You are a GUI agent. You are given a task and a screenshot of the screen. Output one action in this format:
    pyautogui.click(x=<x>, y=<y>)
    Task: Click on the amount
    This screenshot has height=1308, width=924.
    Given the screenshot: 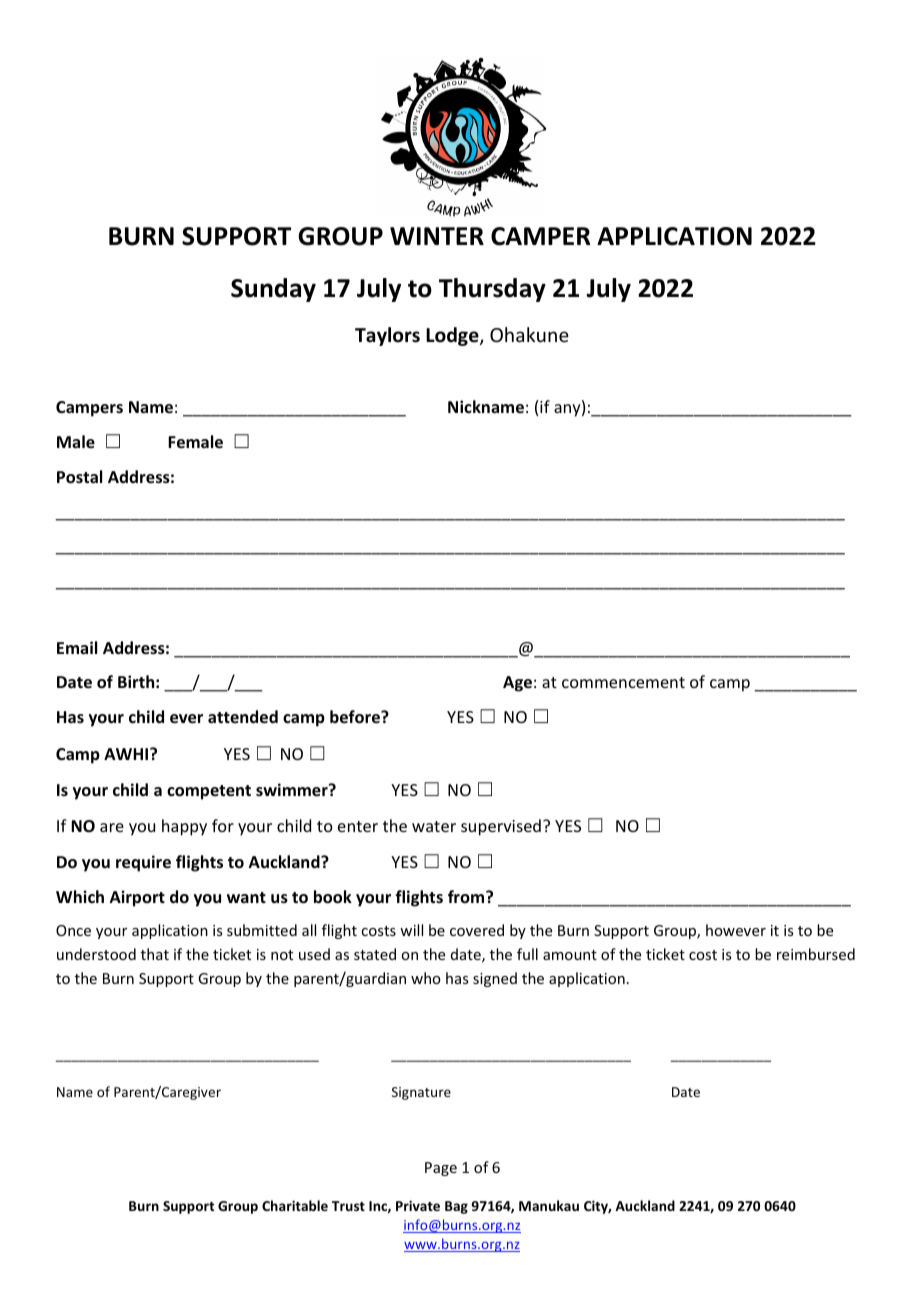 What is the action you would take?
    pyautogui.click(x=570, y=955)
